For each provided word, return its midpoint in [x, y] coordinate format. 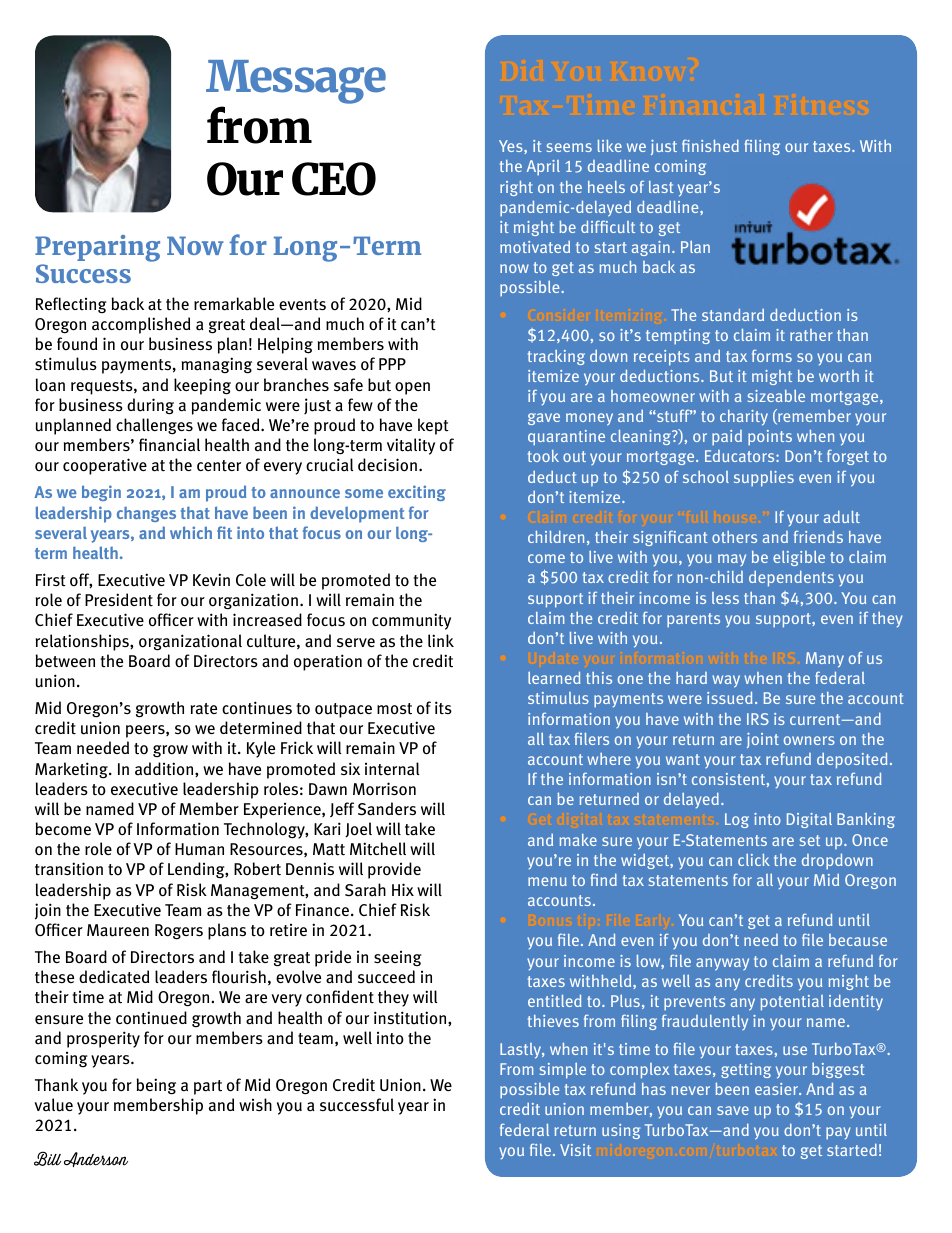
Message [296, 83]
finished [710, 145]
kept [433, 426]
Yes [512, 146]
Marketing [73, 770]
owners [809, 740]
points [770, 437]
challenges [154, 426]
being [156, 1086]
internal [392, 769]
